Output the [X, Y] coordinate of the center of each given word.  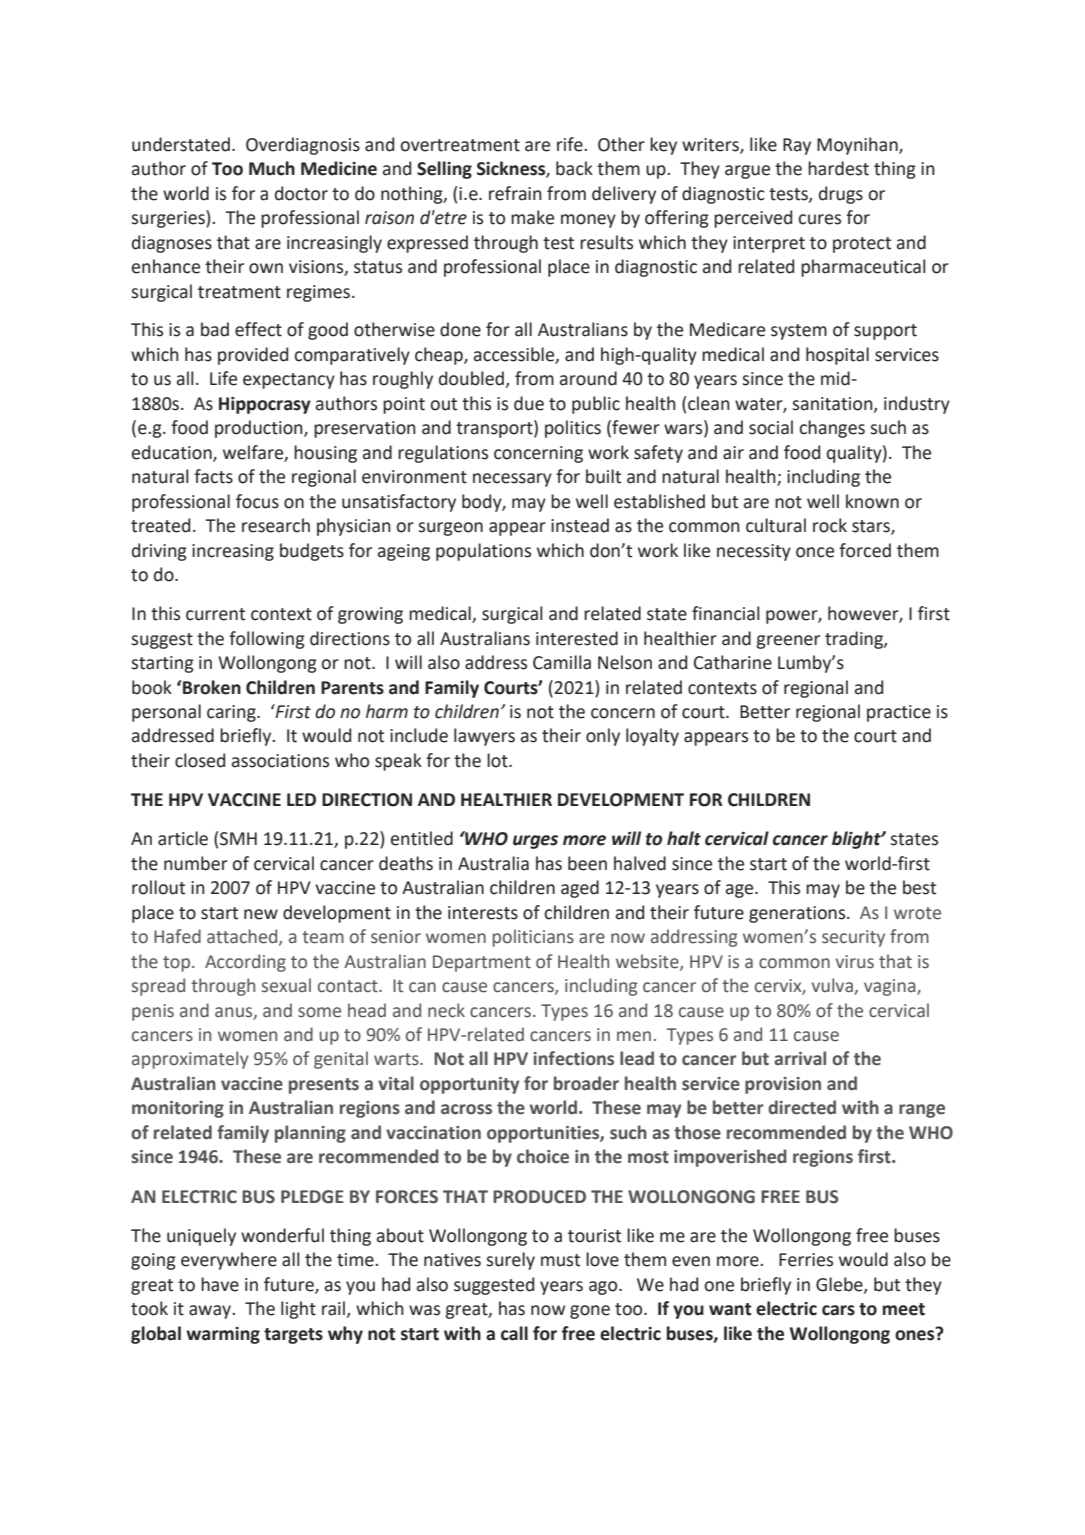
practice [899, 713]
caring [232, 713]
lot [498, 760]
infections [573, 1058]
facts [213, 476]
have [220, 1284]
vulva [833, 986]
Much [272, 168]
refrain [515, 193]
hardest [838, 168]
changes [832, 429]
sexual [286, 985]
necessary [512, 480]
